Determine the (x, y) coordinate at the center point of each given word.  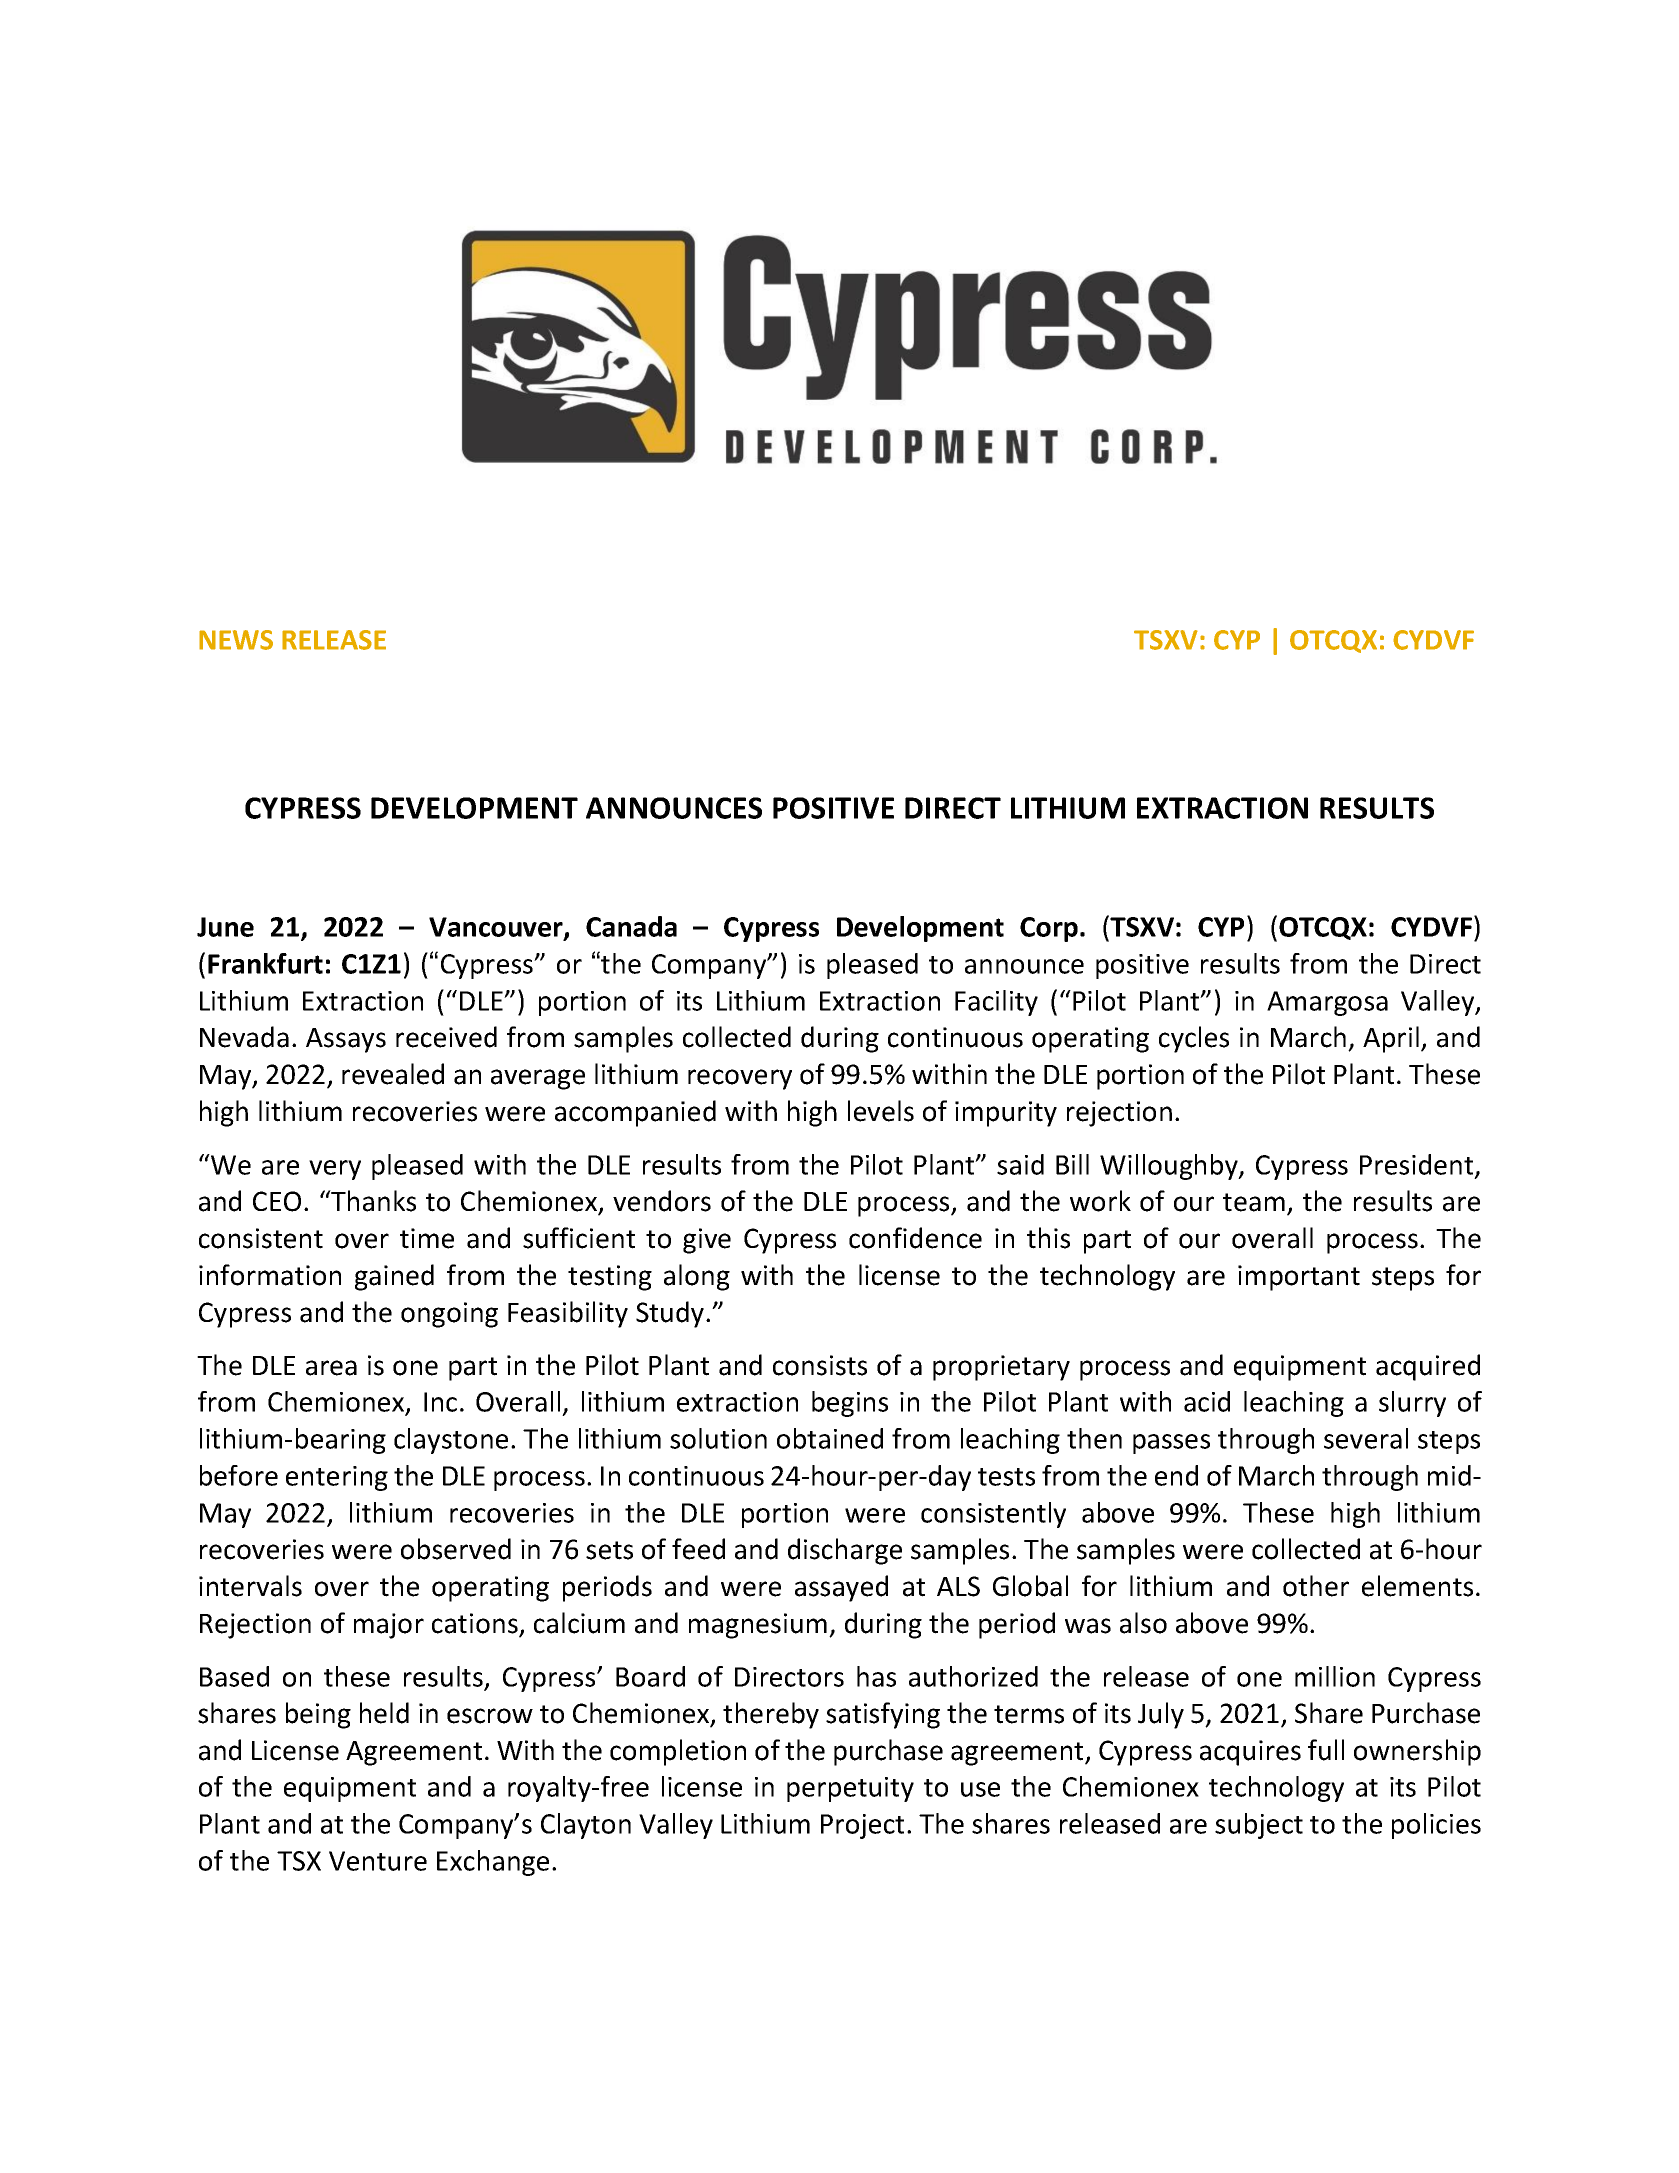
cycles (1194, 1039)
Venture (378, 1861)
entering (337, 1478)
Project (862, 1826)
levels (881, 1111)
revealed (393, 1074)
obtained (830, 1438)
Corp (1049, 929)
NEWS (236, 640)
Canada (631, 926)
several (1366, 1438)
